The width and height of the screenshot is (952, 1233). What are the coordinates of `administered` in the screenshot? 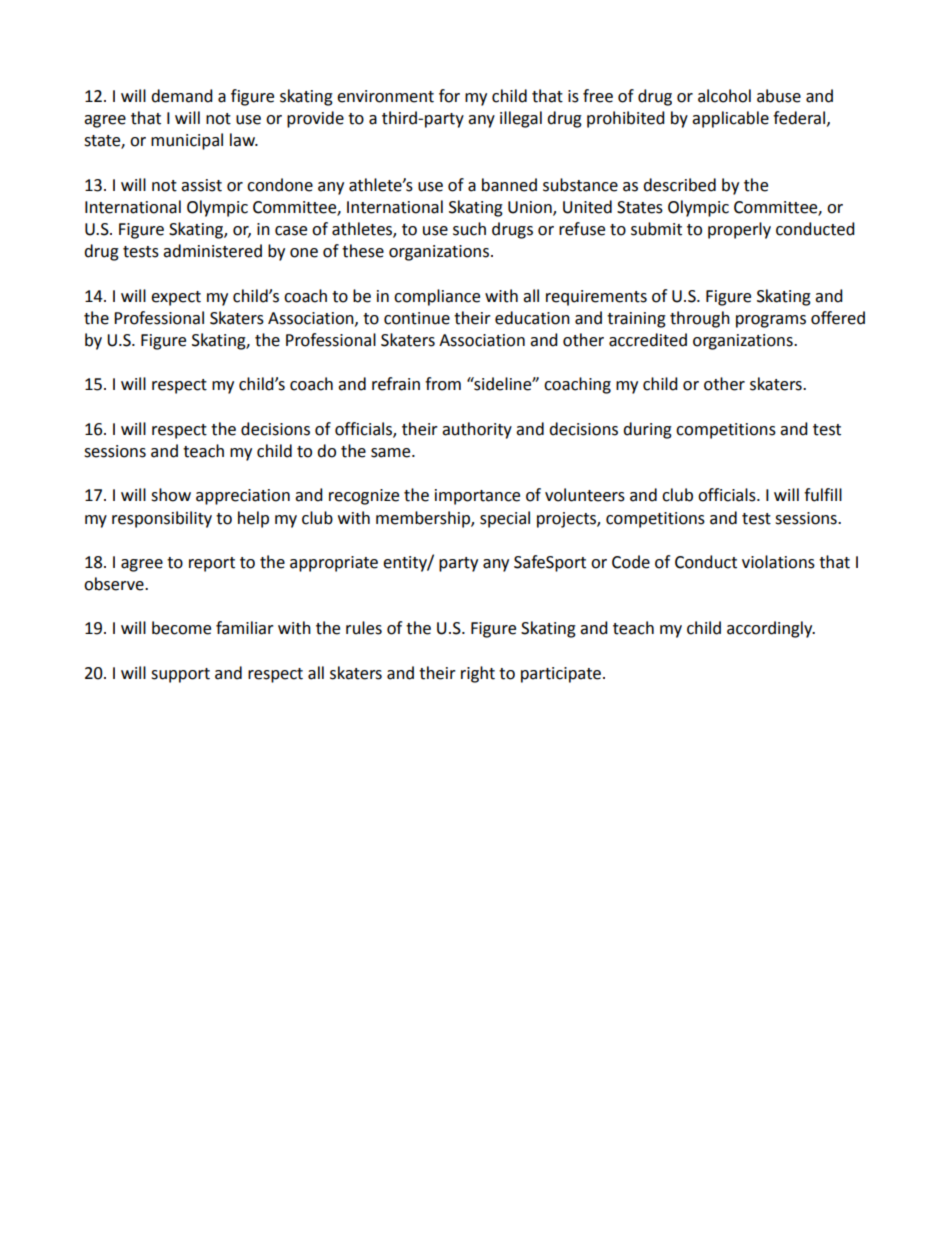 It's located at (212, 251).
